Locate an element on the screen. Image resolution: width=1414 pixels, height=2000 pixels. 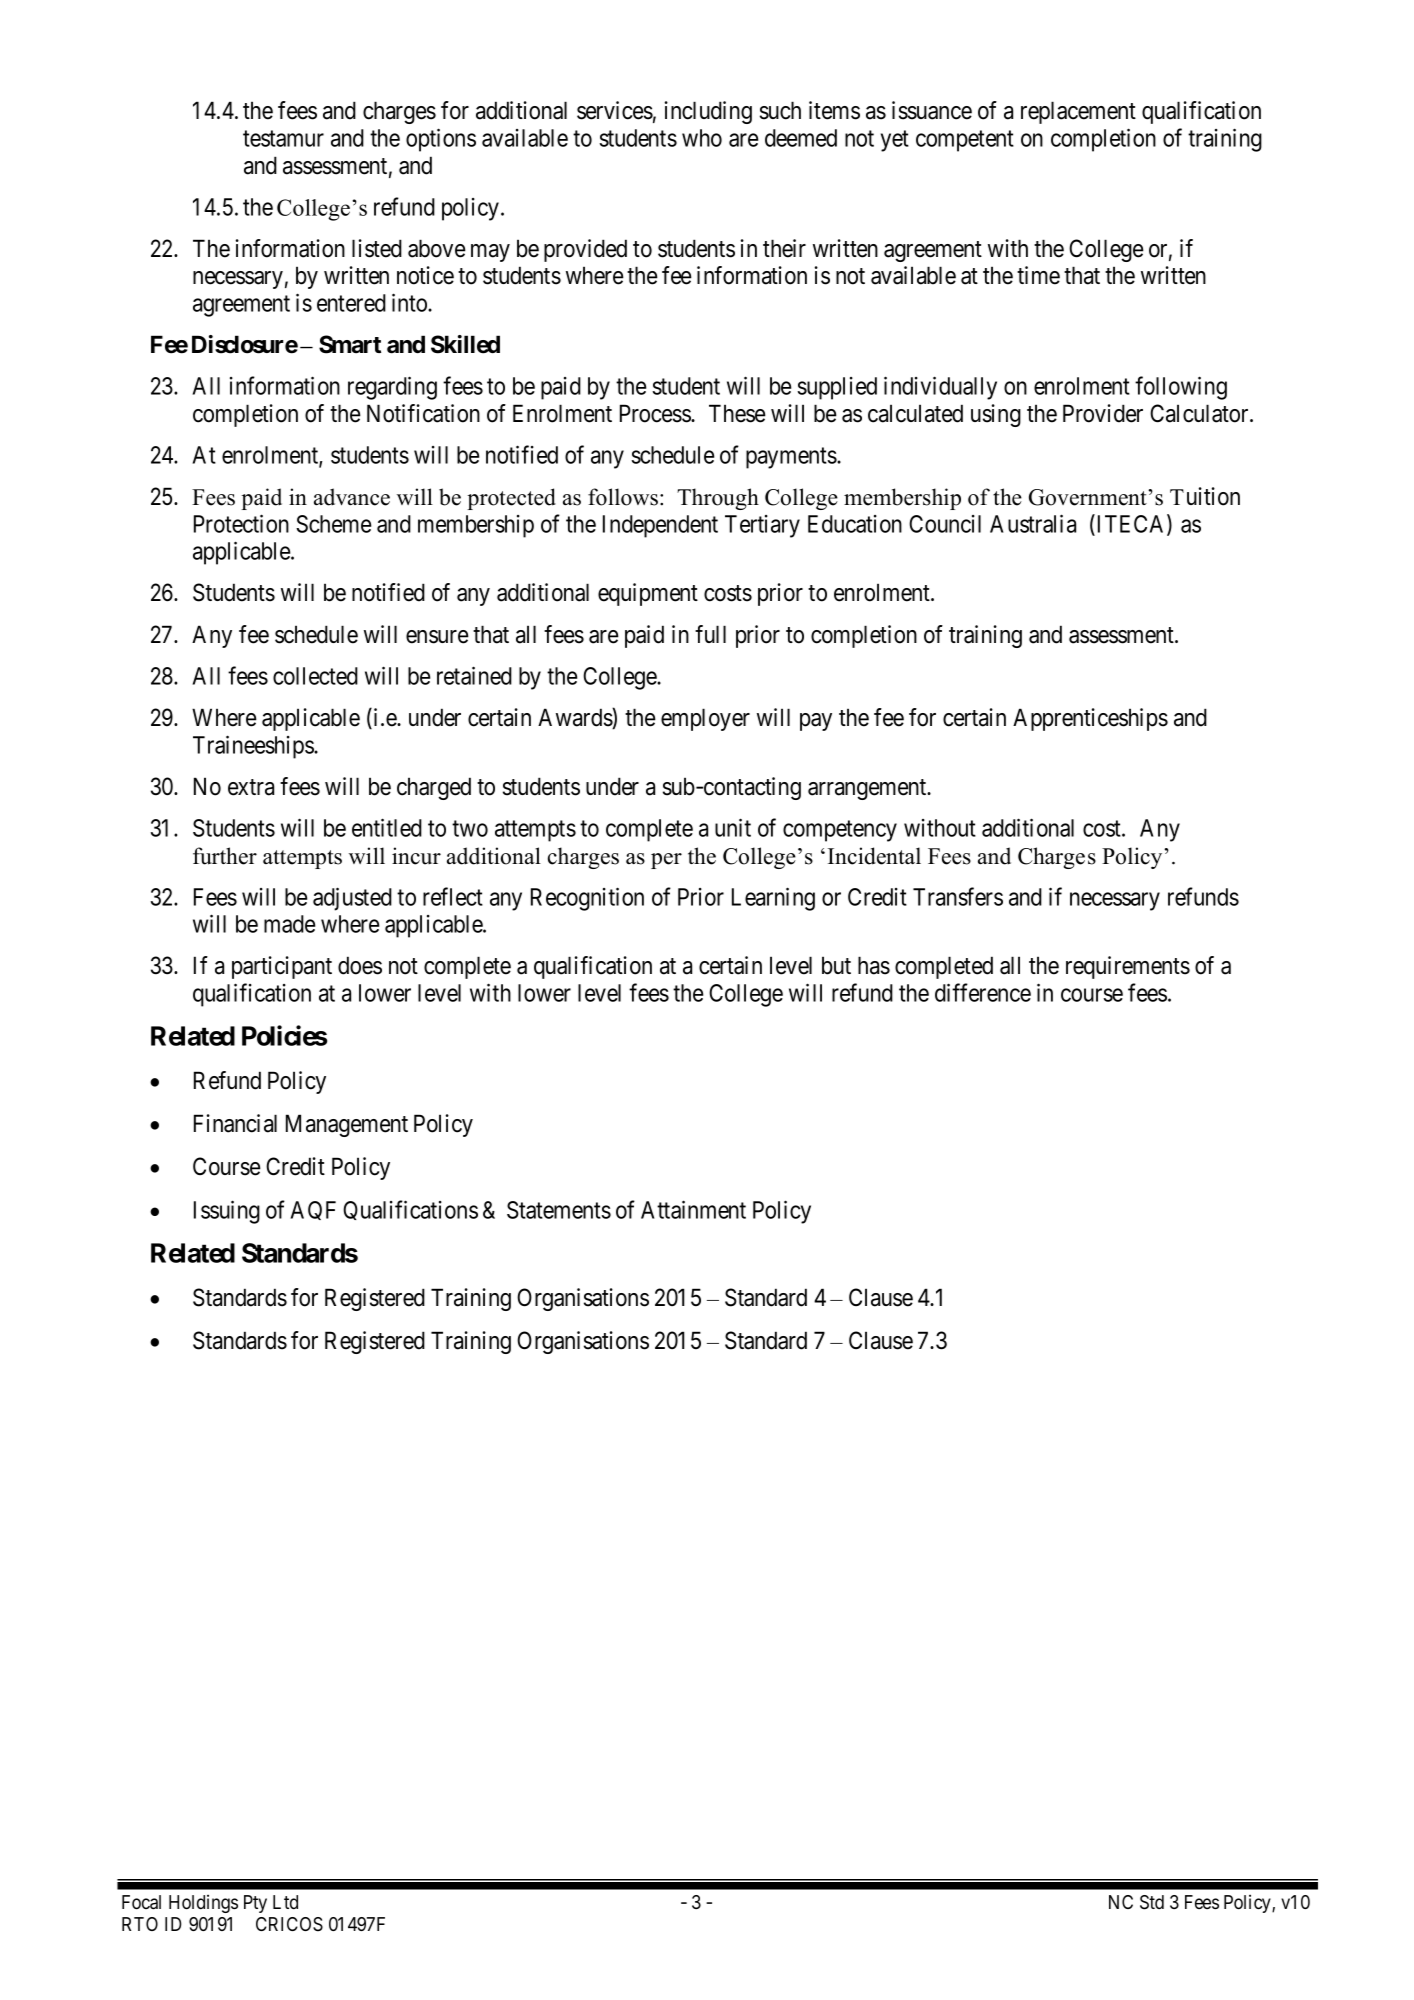
listed is located at coordinates (377, 248).
